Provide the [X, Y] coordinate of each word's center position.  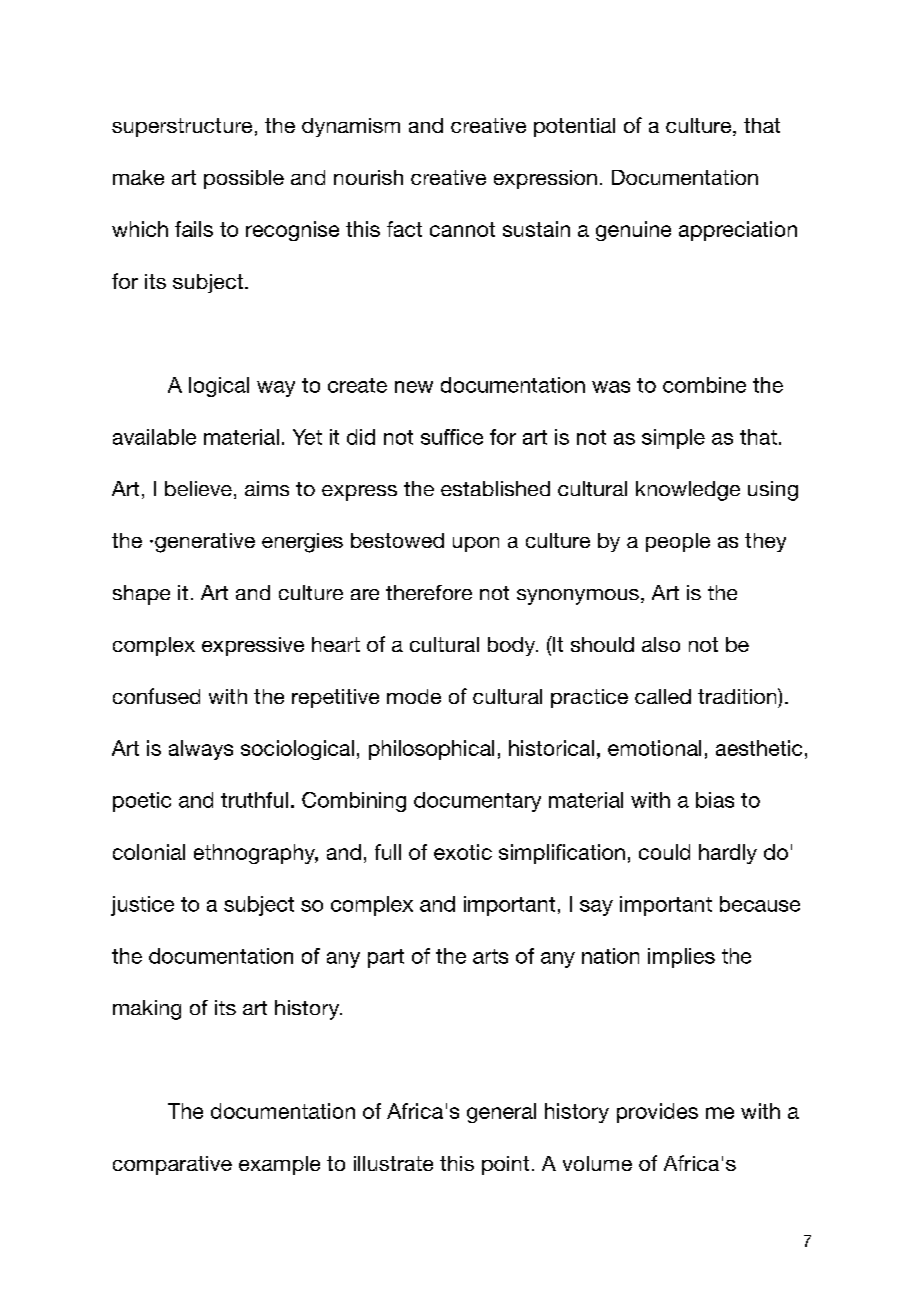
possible [244, 179]
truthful [254, 800]
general [501, 1113]
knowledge [688, 491]
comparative [172, 1165]
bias [715, 800]
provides [657, 1113]
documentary [477, 802]
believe [198, 488]
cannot [462, 229]
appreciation [738, 231]
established [495, 488]
